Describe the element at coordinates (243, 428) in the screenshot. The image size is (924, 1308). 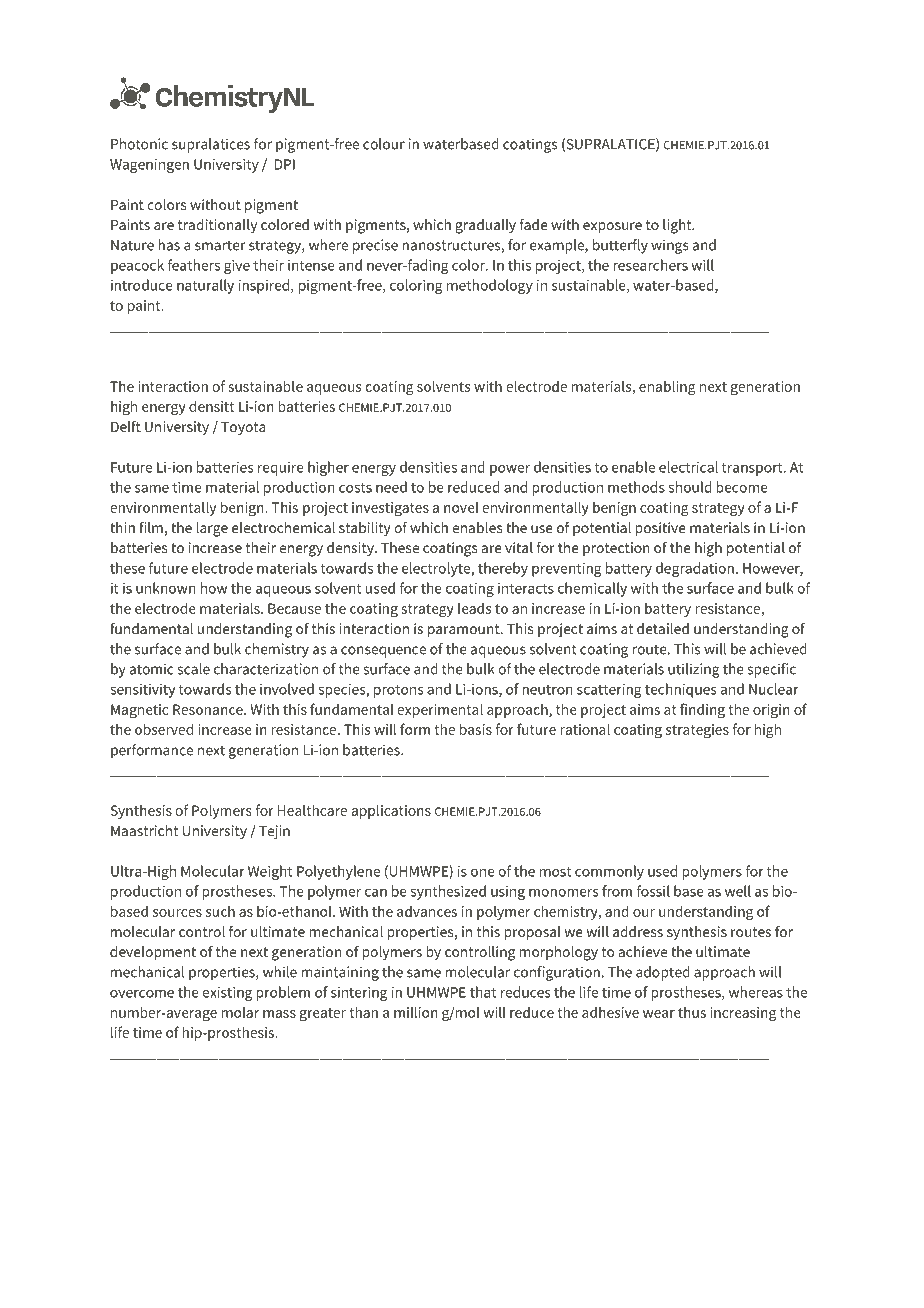
I see `Toyota` at that location.
